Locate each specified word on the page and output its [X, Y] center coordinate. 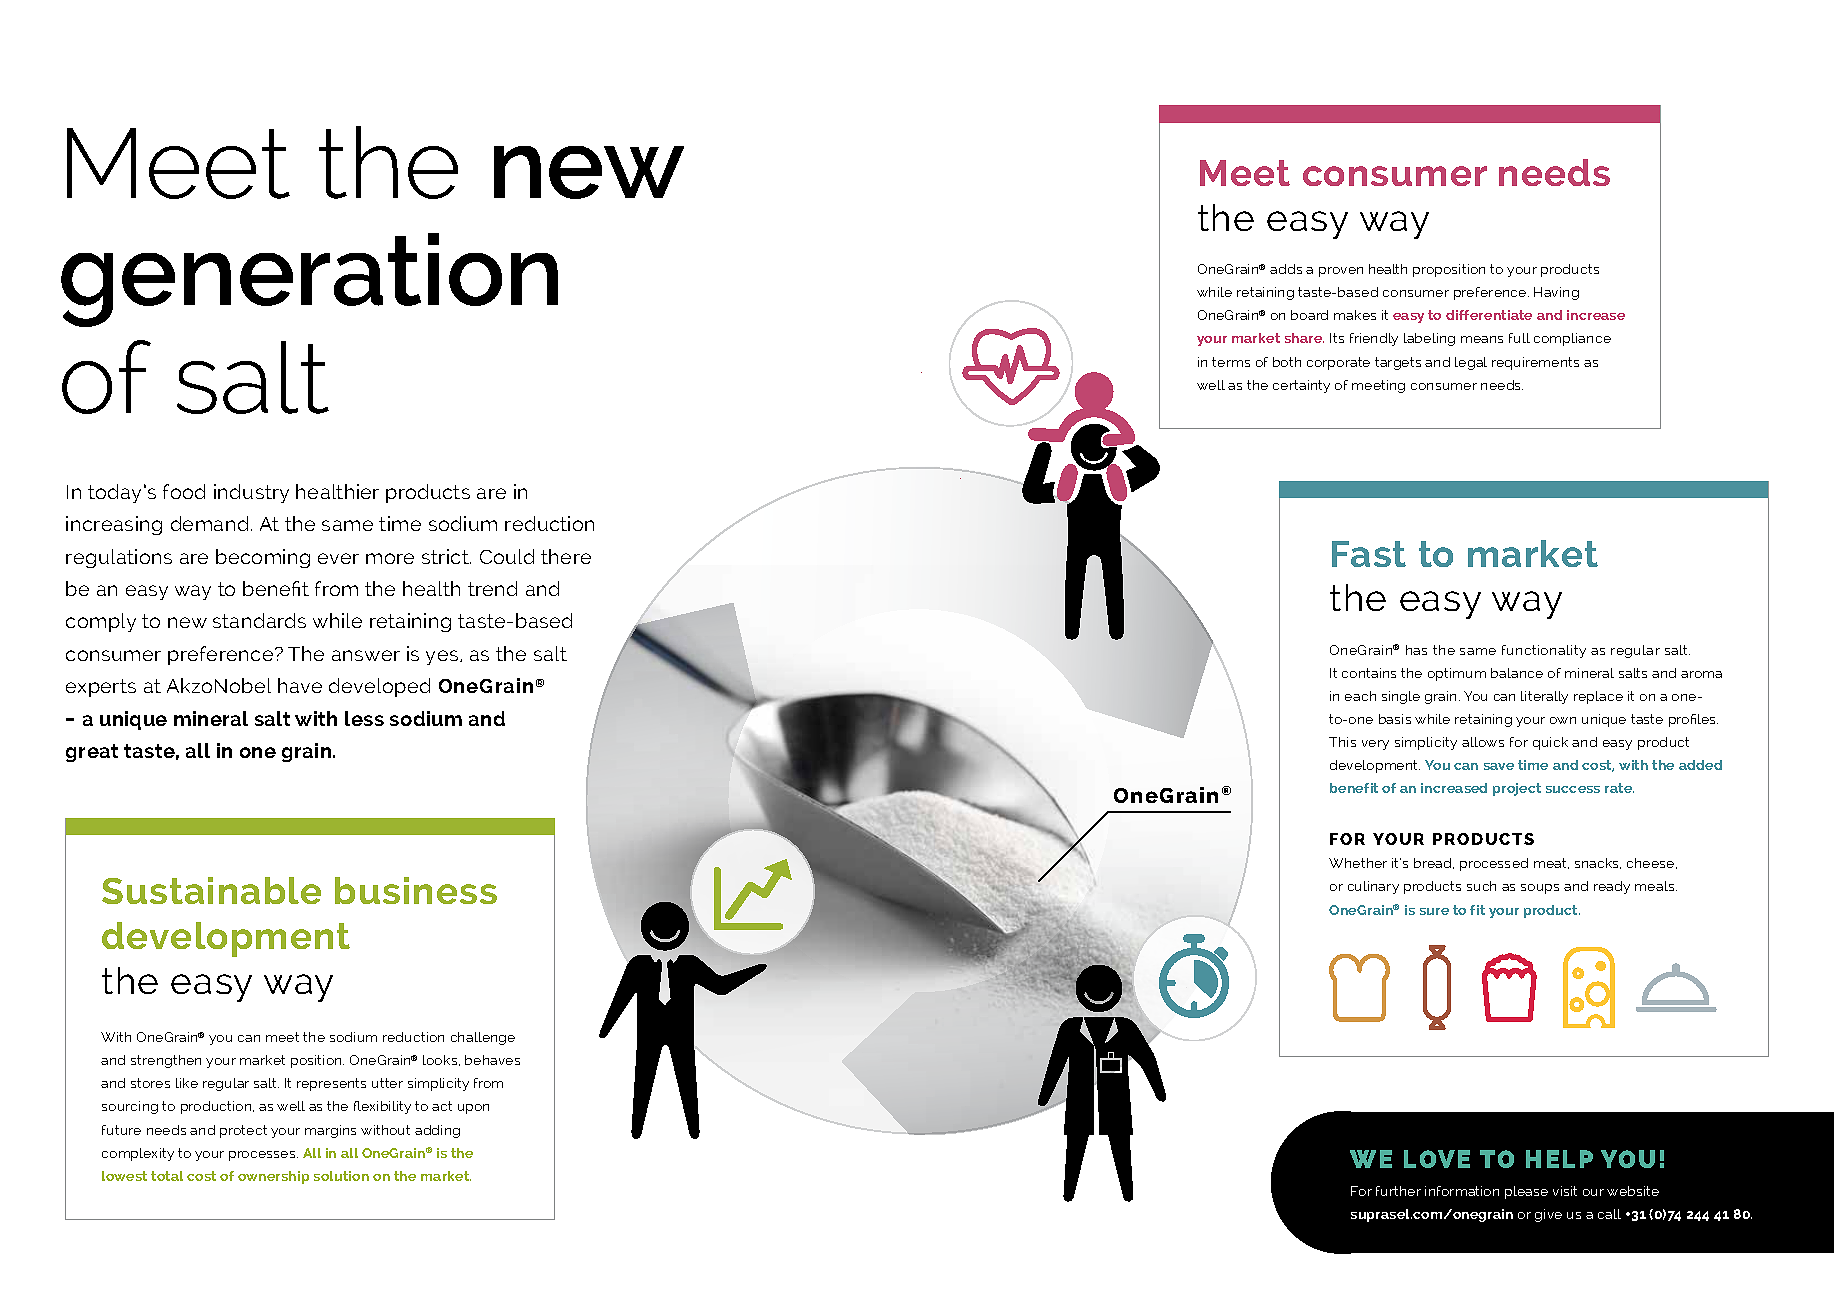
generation [309, 280]
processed [1494, 864]
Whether [1358, 863]
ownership [273, 1177]
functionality [1544, 651]
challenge [483, 1038]
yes [443, 657]
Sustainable [211, 890]
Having [1556, 293]
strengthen [166, 1061]
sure [1434, 911]
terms [1231, 362]
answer [366, 655]
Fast [1369, 554]
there [566, 556]
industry [251, 493]
